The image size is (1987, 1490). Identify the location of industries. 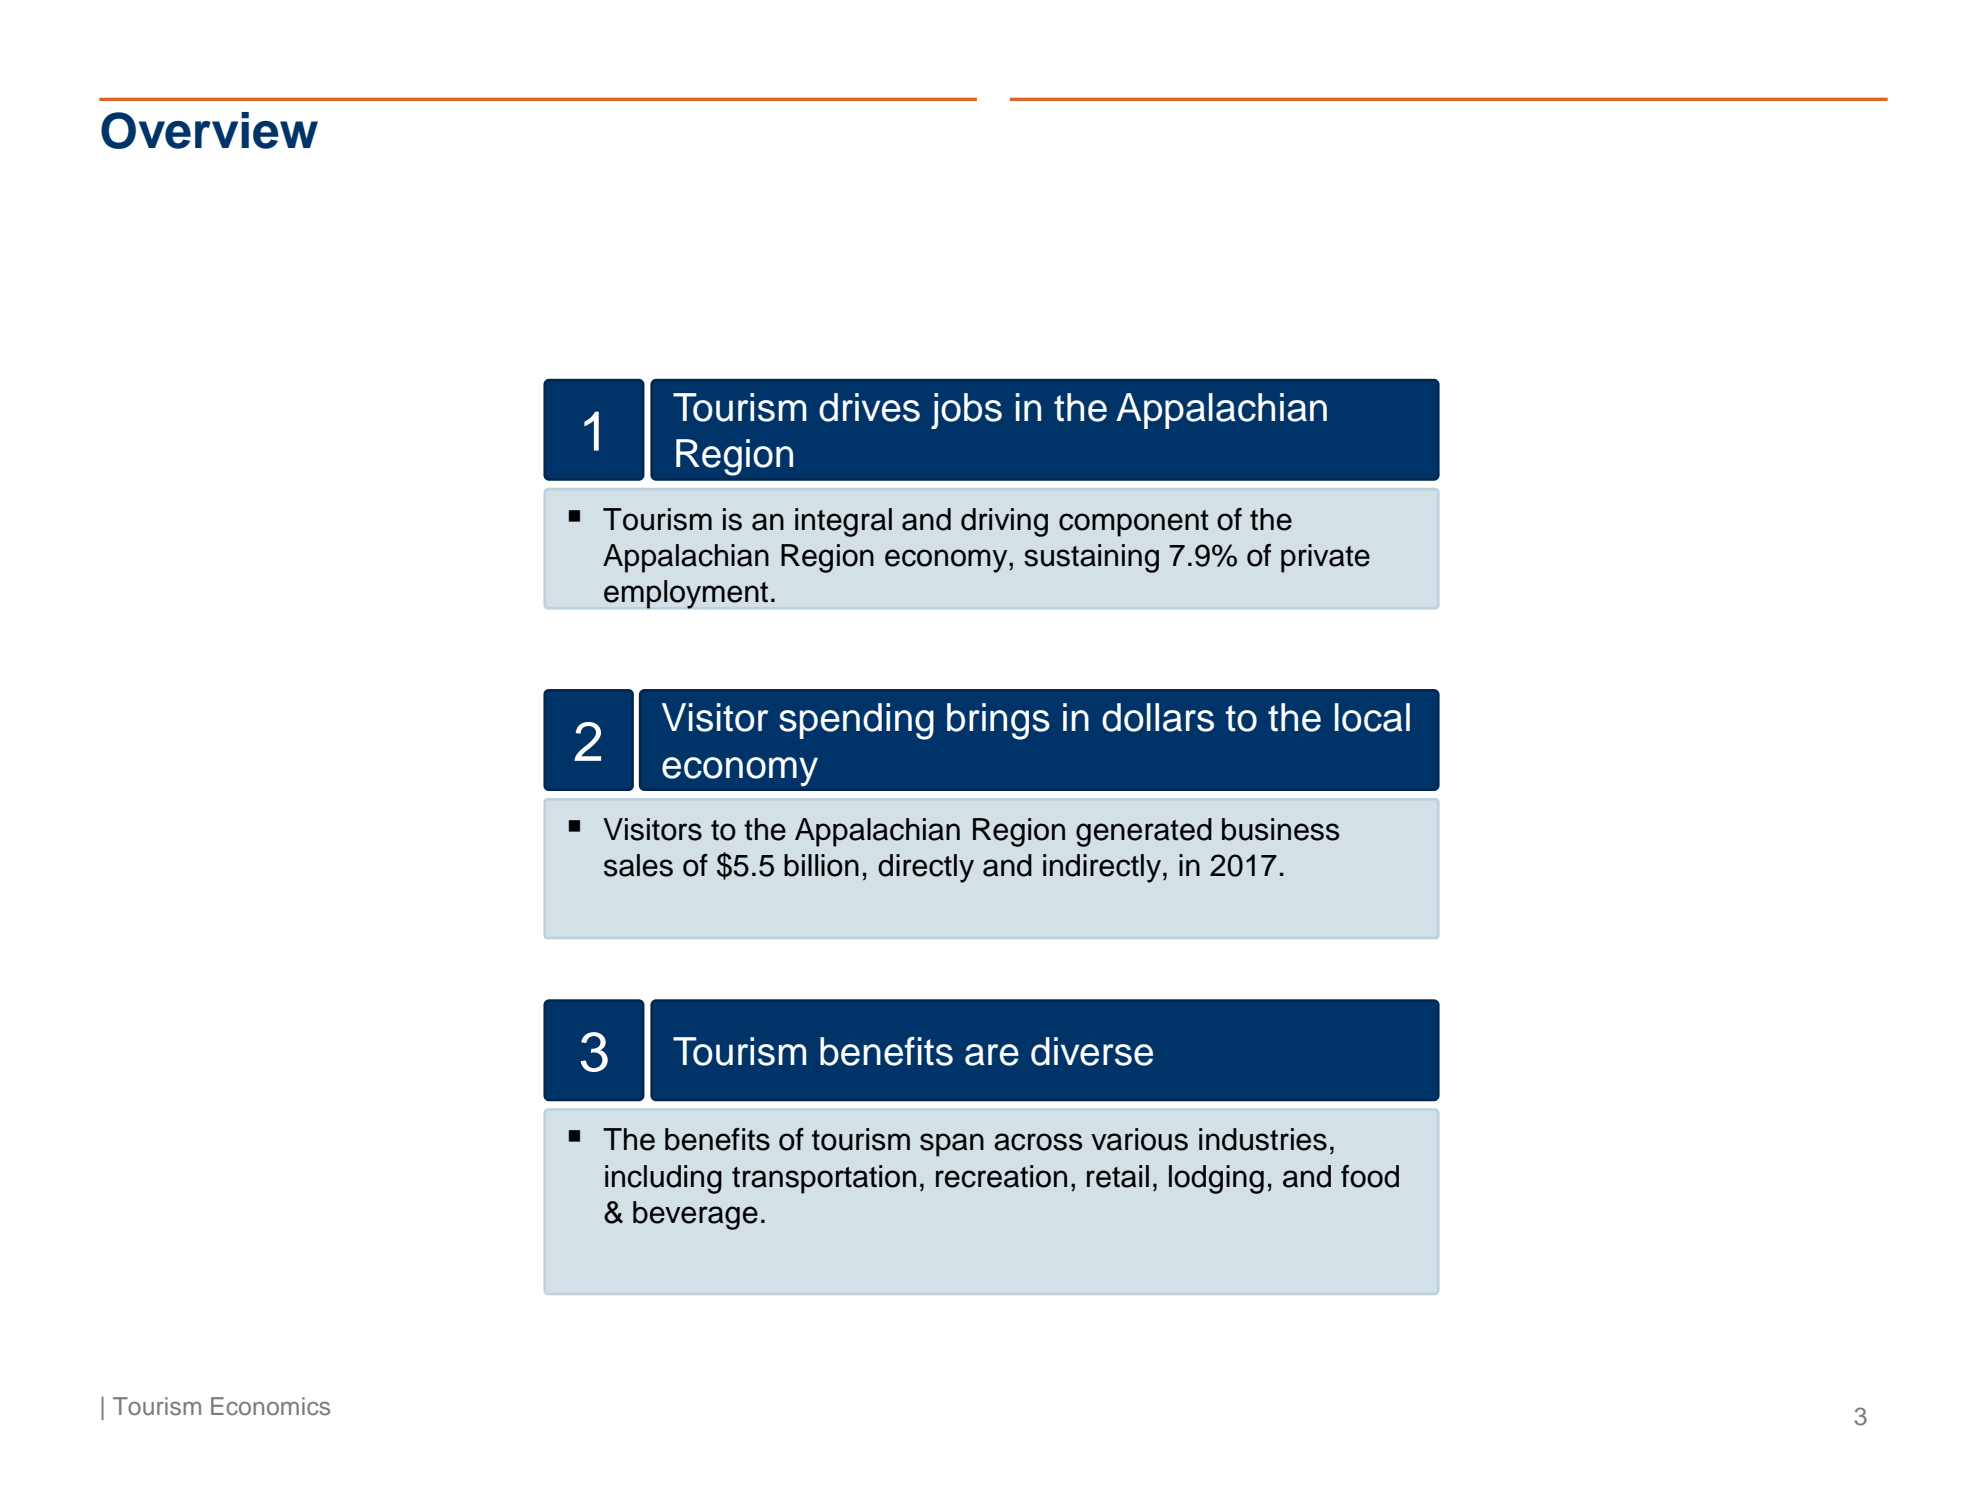
(1263, 1139).
